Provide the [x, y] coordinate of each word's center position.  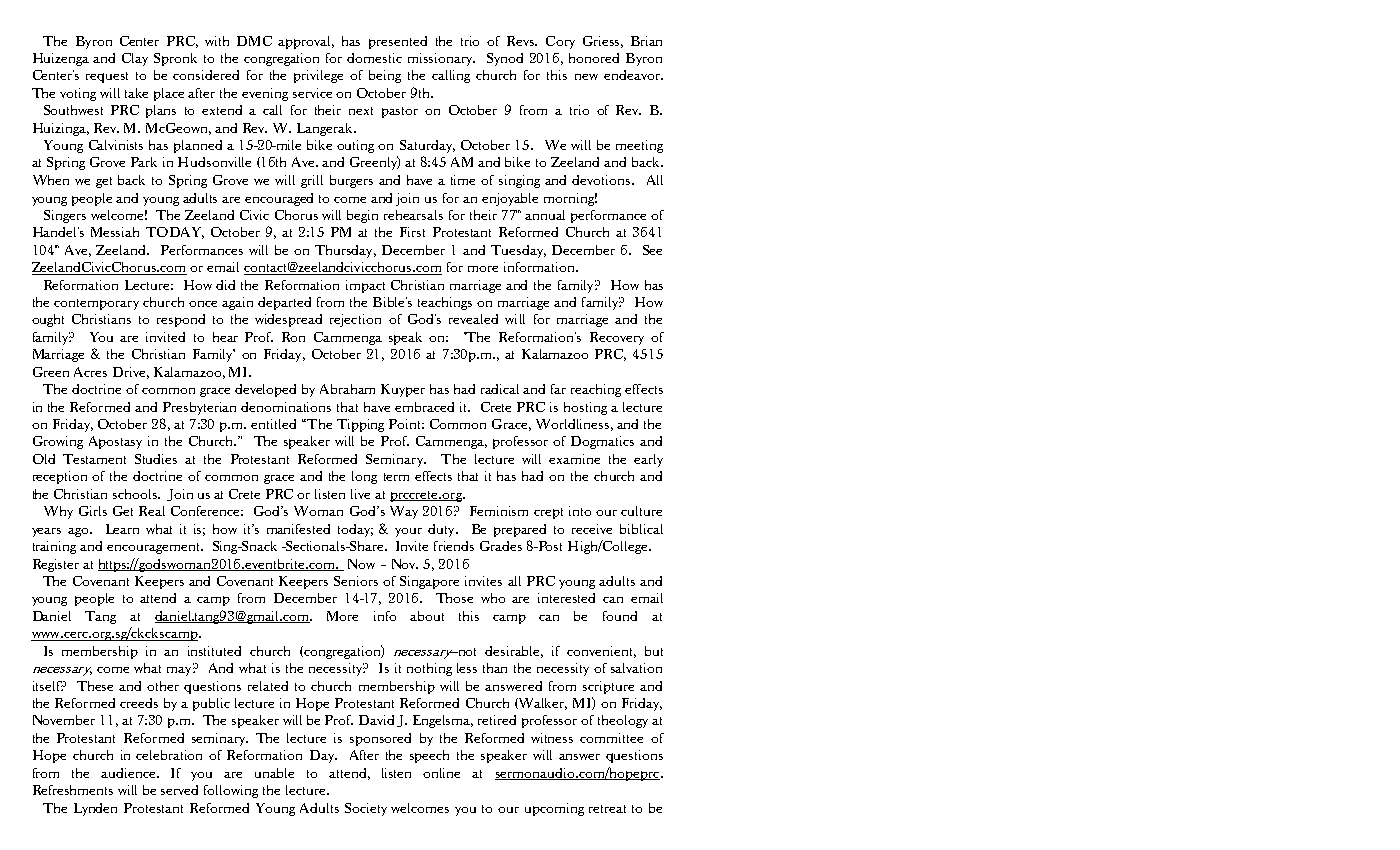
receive [592, 529]
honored [594, 58]
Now [361, 564]
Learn [122, 529]
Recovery [617, 338]
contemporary [96, 304]
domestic [374, 58]
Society [366, 809]
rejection [355, 320]
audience [129, 773]
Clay [135, 59]
